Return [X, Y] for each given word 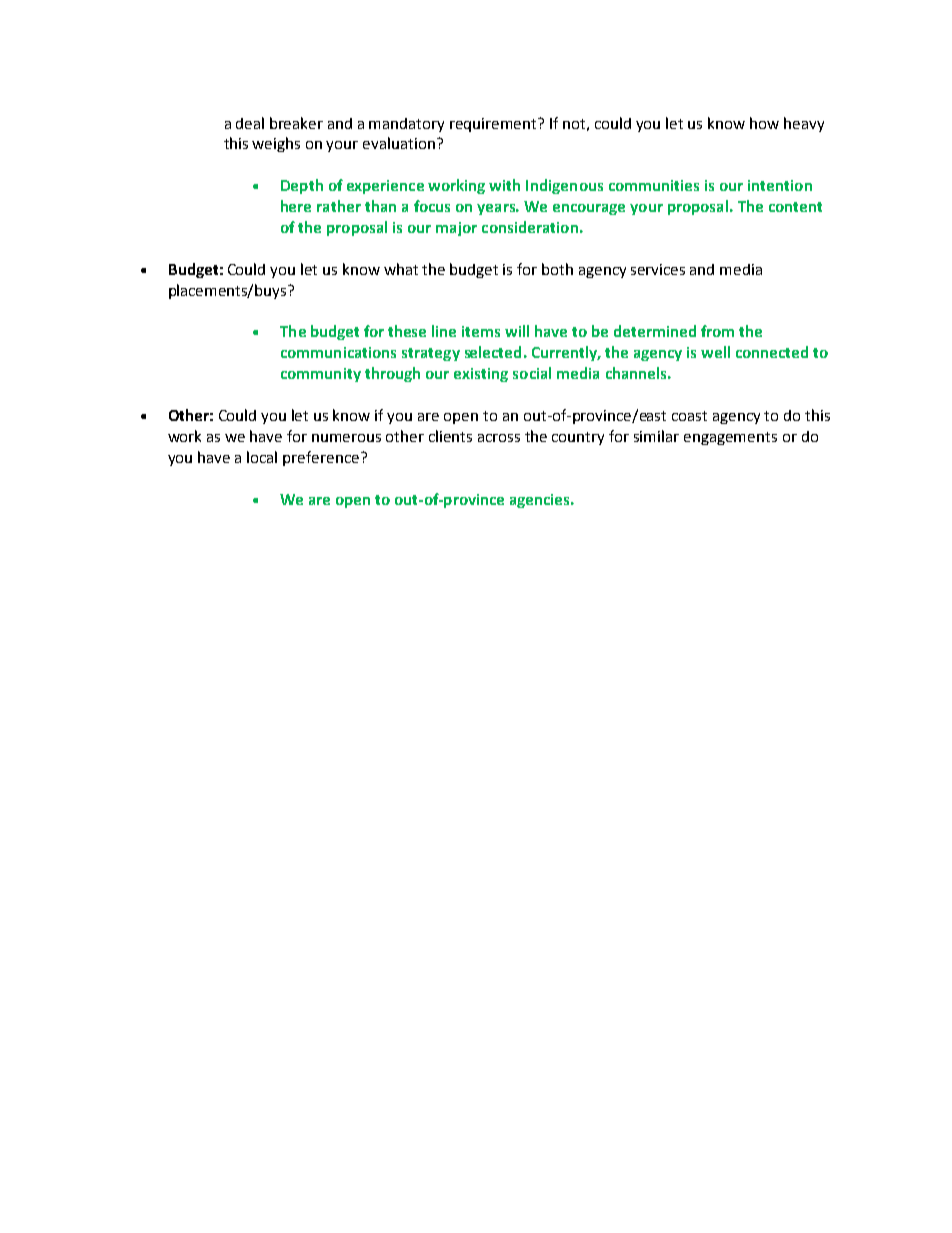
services [658, 269]
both [557, 269]
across [499, 438]
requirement [494, 125]
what [401, 269]
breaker [296, 123]
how [764, 123]
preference [321, 458]
